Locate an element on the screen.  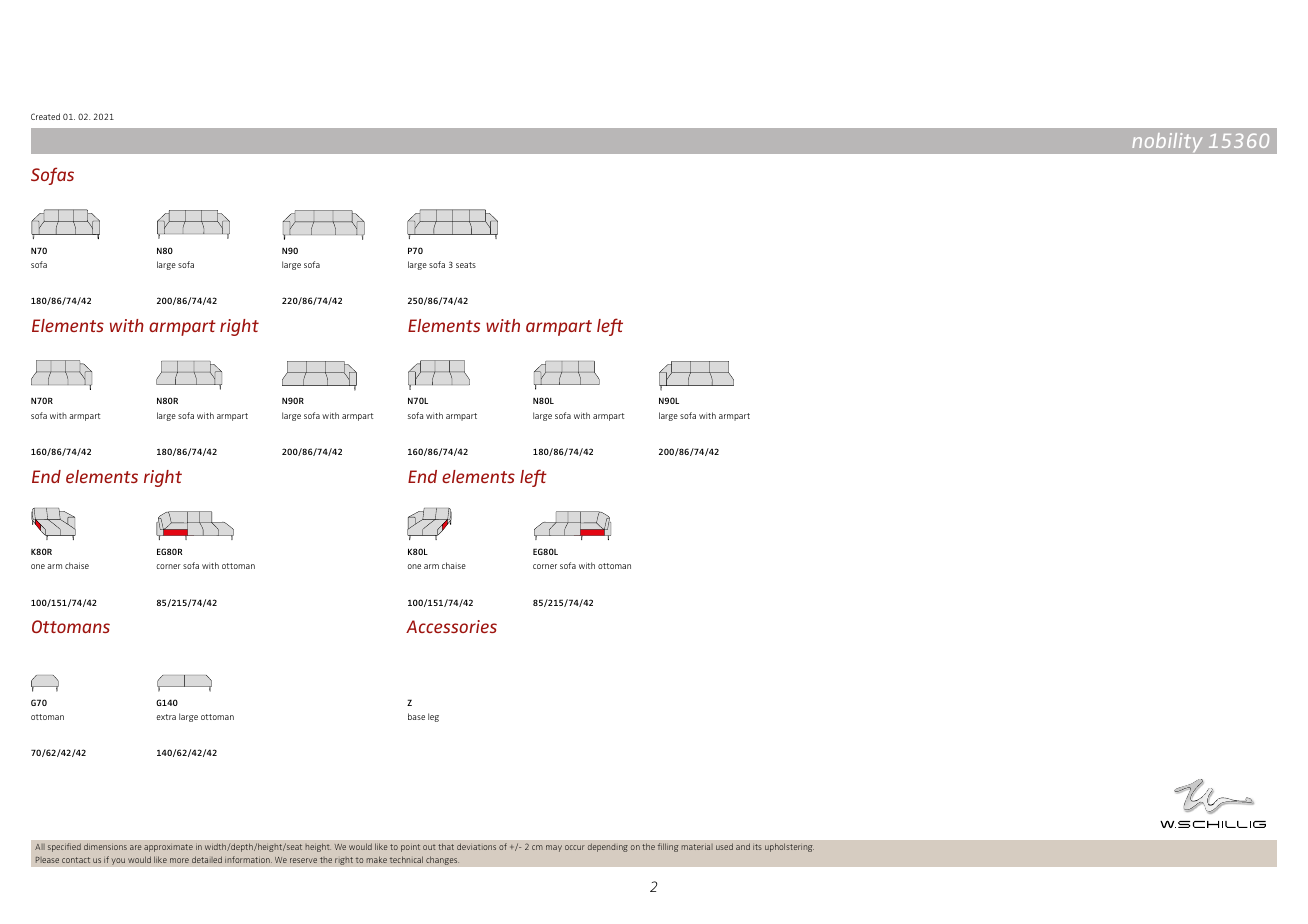
Accessories is located at coordinates (451, 626).
